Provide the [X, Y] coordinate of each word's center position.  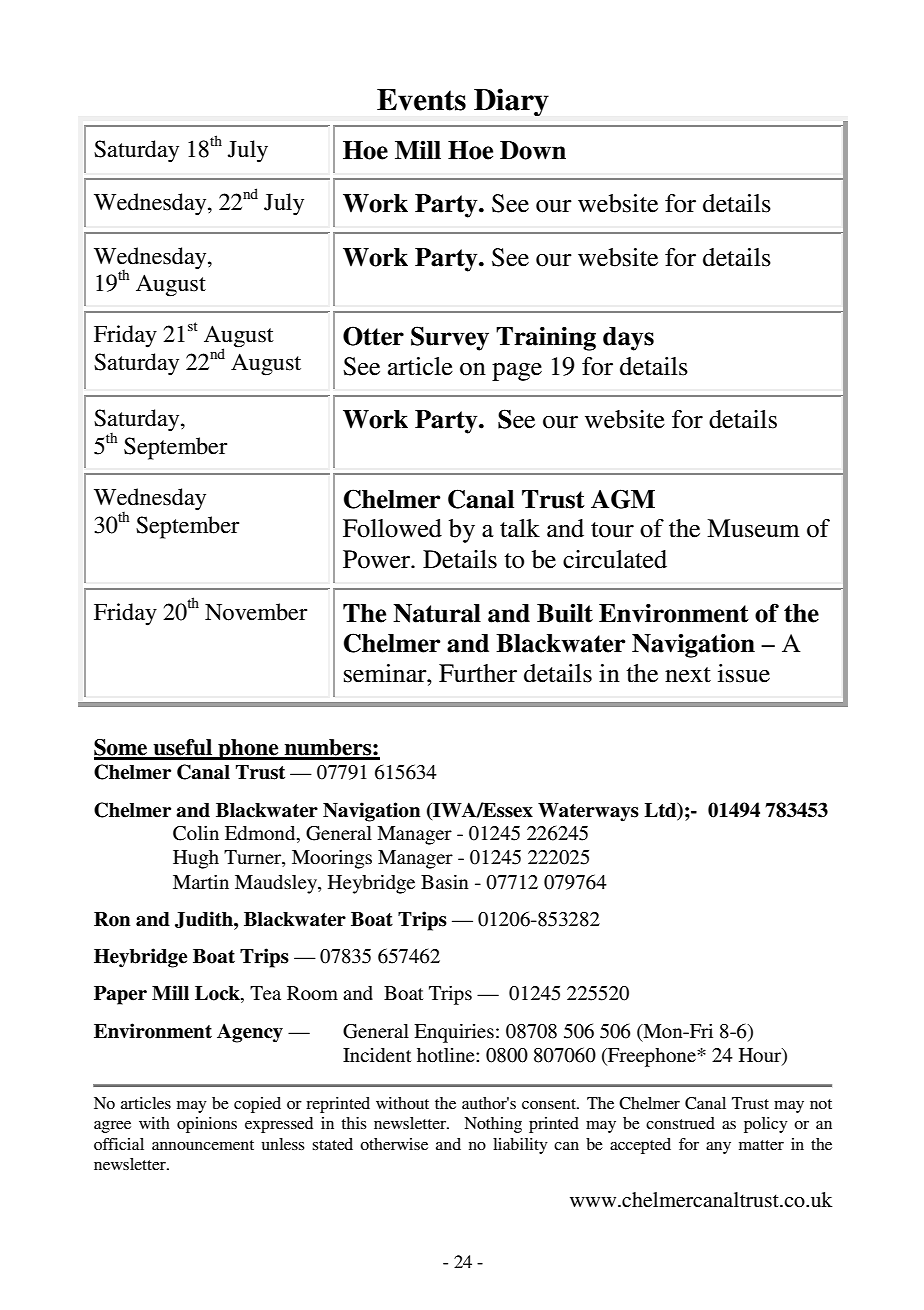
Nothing [493, 1125]
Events [421, 100]
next [688, 675]
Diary [511, 102]
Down [533, 150]
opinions [207, 1125]
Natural [437, 613]
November [256, 612]
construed [680, 1123]
